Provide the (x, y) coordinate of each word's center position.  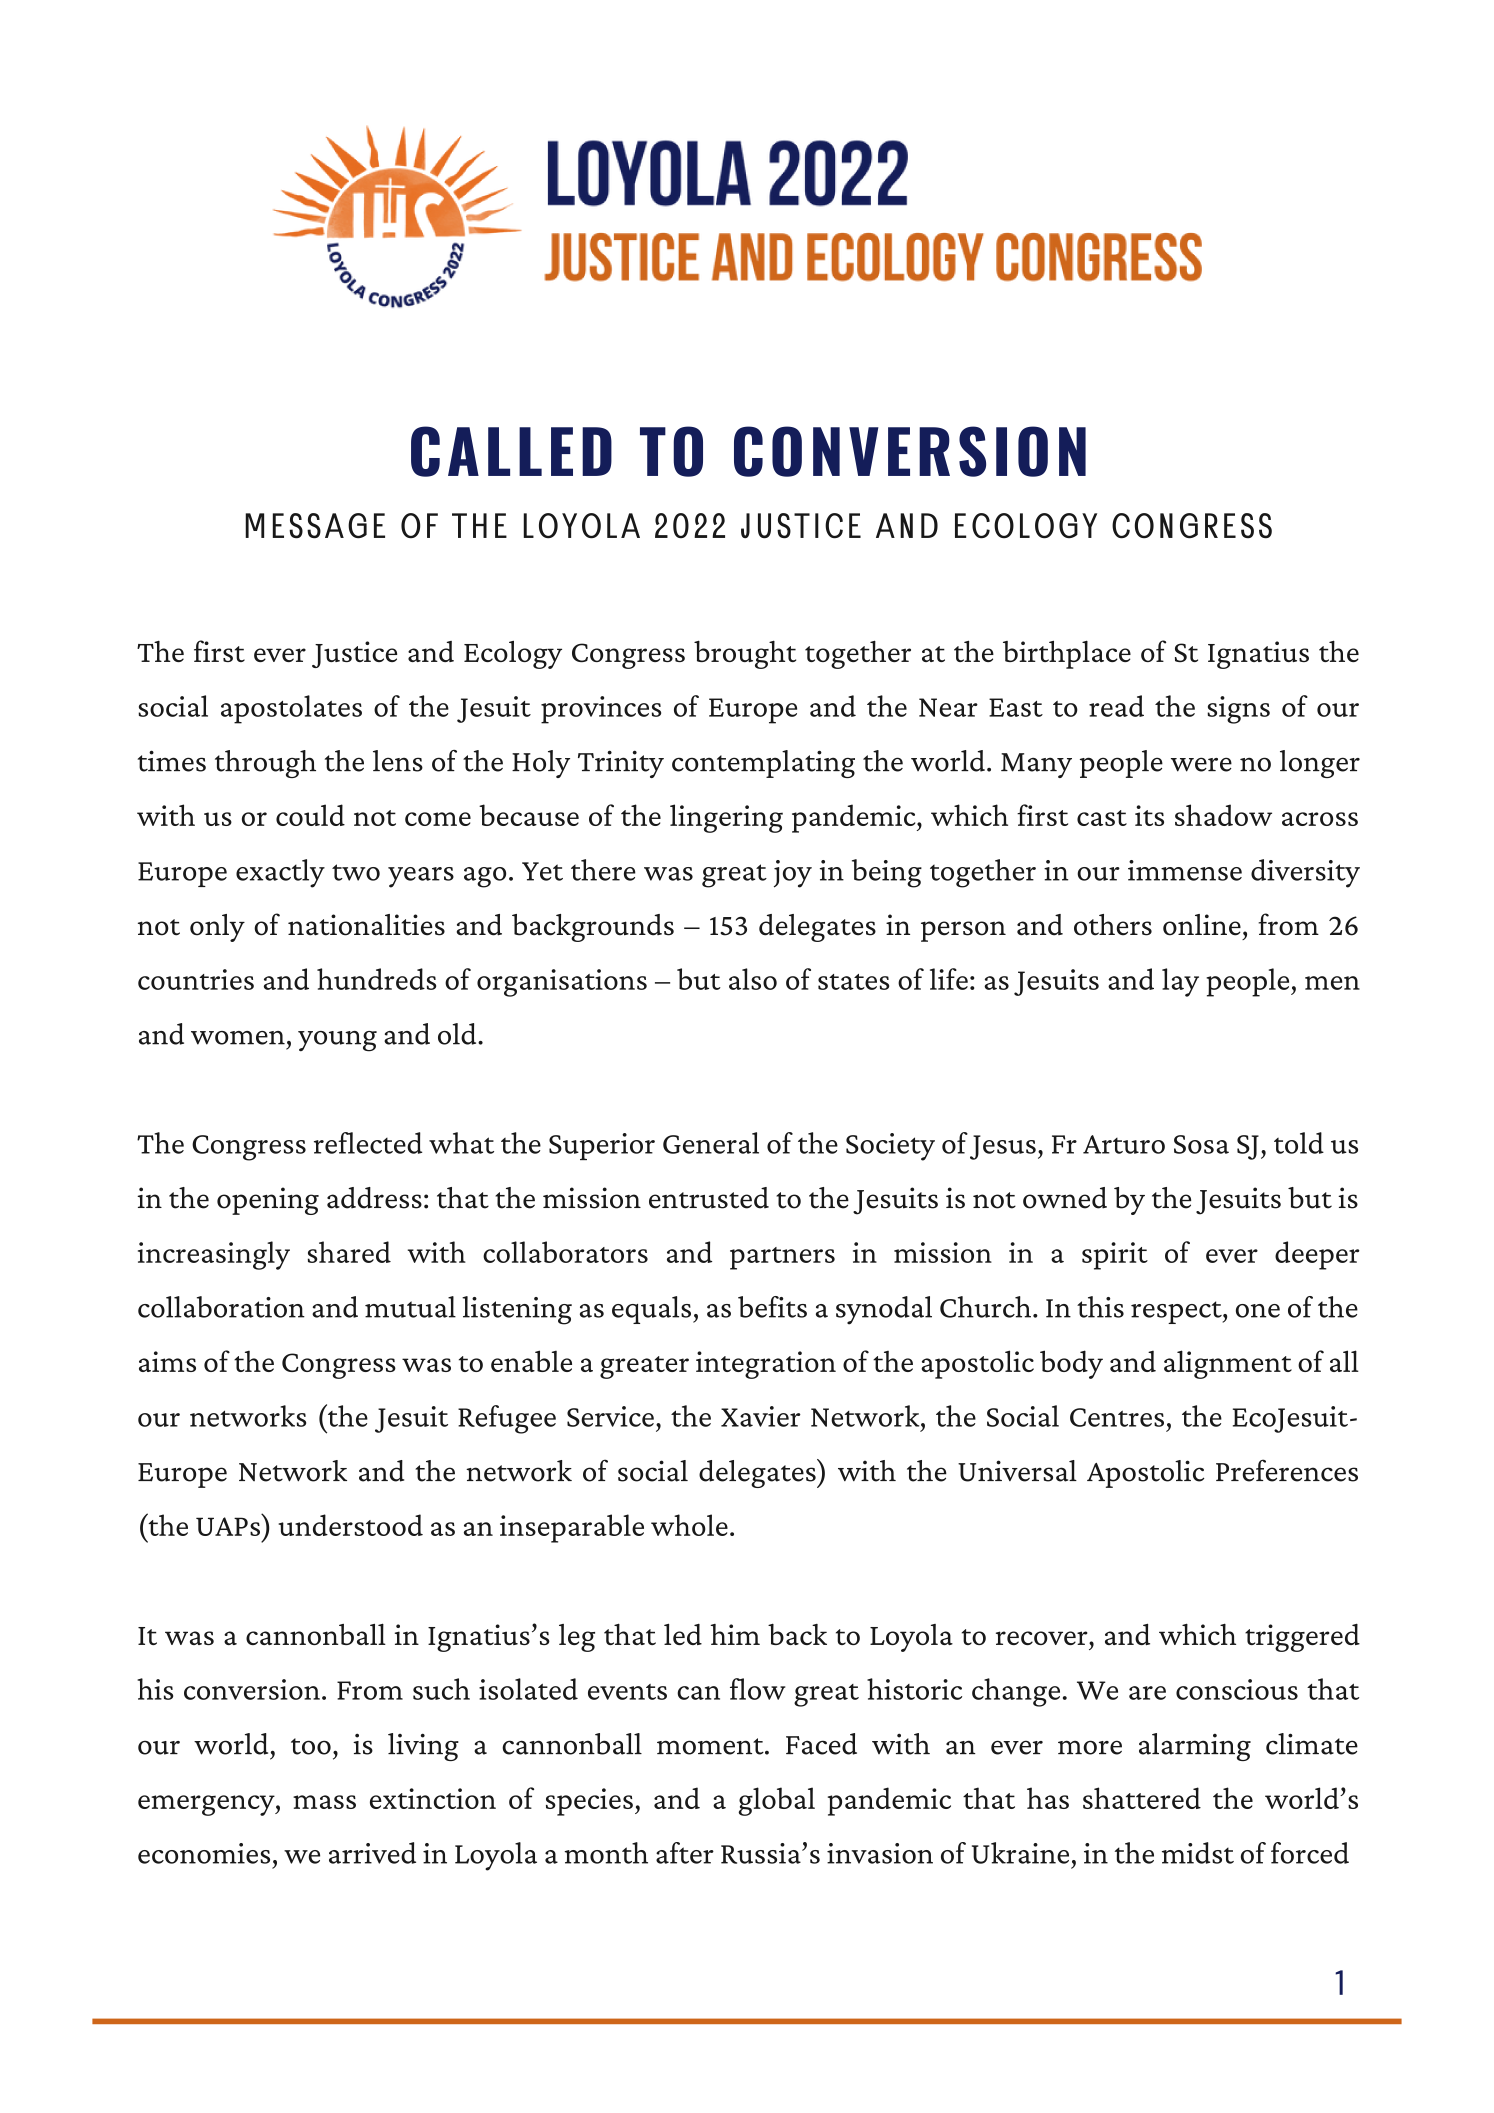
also (753, 979)
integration (766, 1365)
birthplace (1067, 654)
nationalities (366, 925)
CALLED (511, 451)
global (776, 1801)
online (1202, 925)
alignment (1228, 1364)
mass (324, 1802)
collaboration (221, 1307)
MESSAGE (315, 526)
